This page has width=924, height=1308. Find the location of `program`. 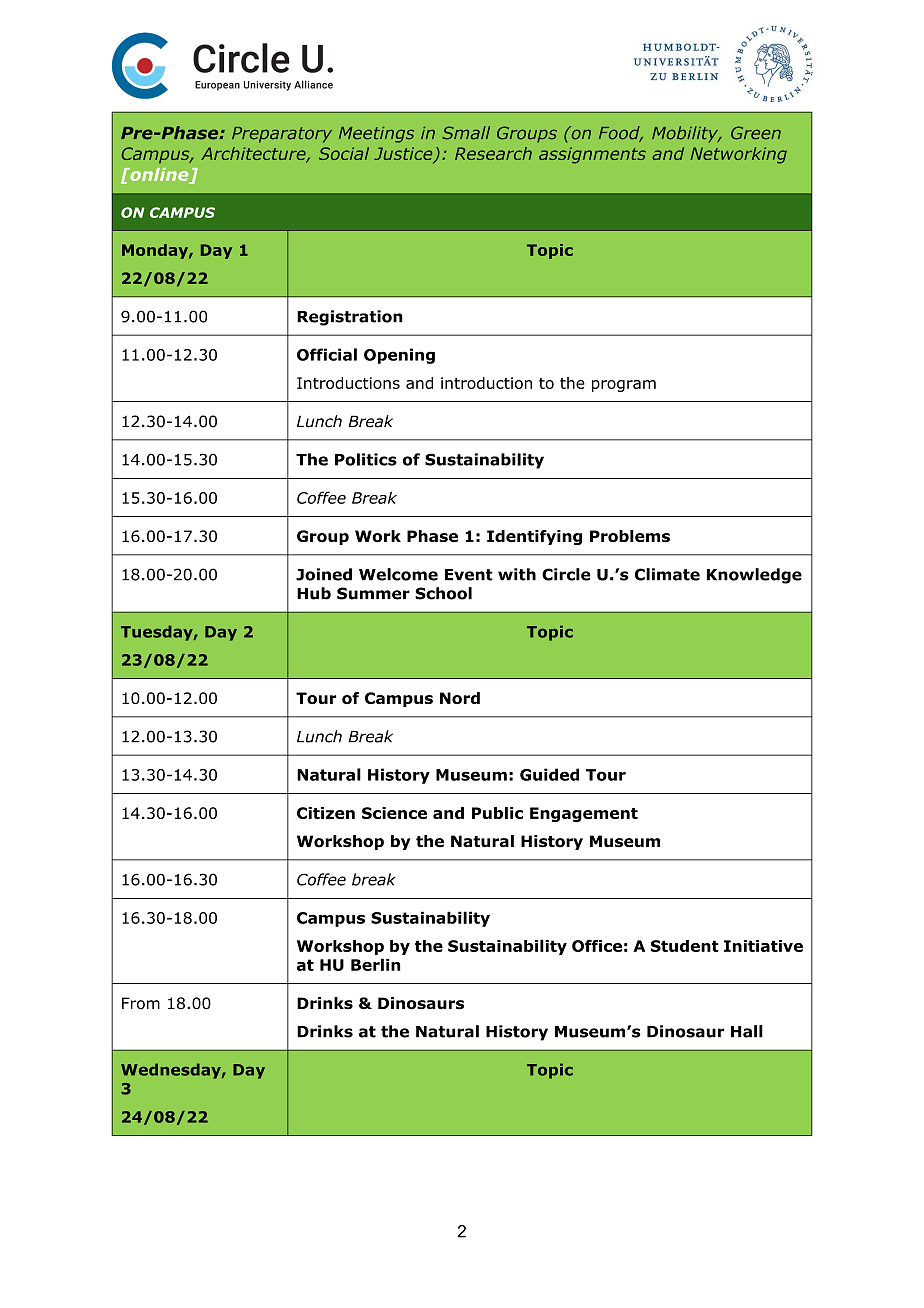

program is located at coordinates (624, 386).
